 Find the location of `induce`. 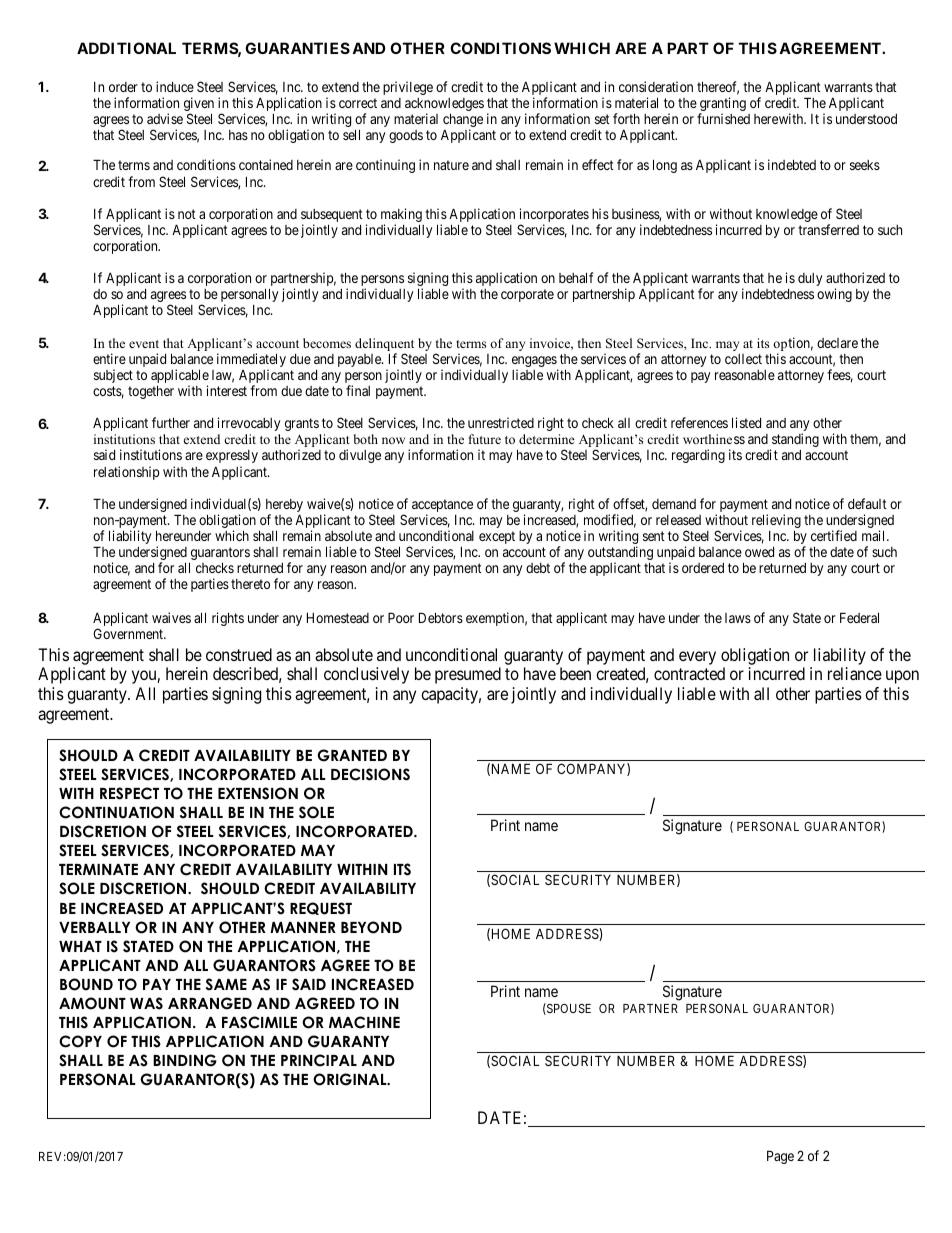

induce is located at coordinates (175, 86).
